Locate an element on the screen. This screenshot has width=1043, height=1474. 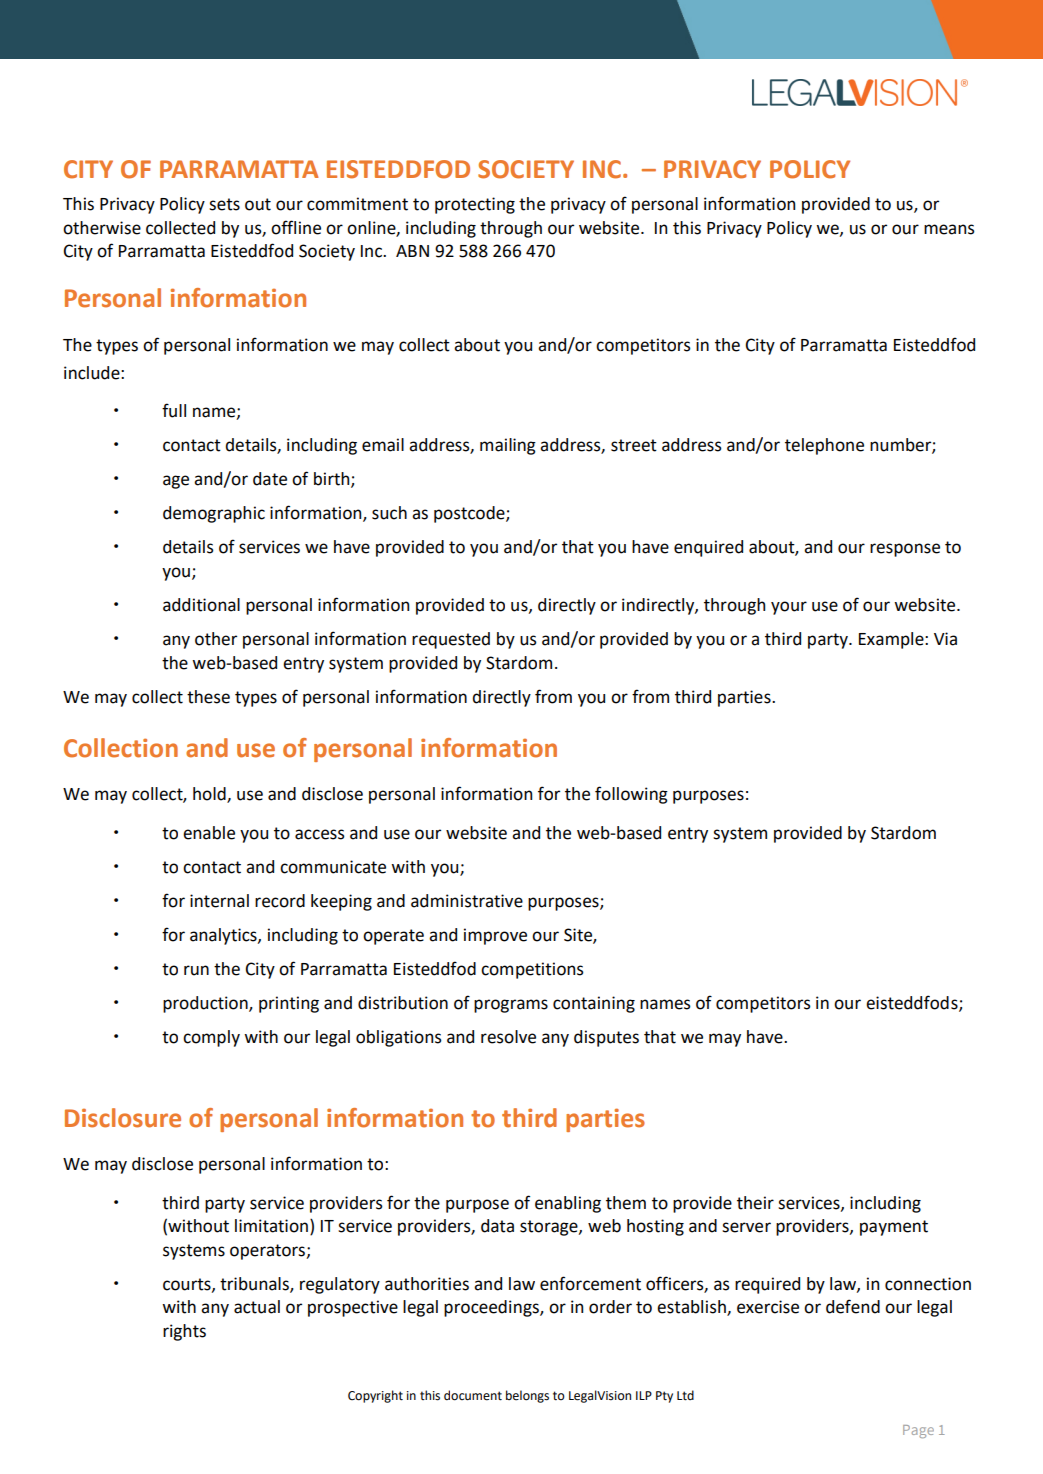
rights is located at coordinates (184, 1332).
